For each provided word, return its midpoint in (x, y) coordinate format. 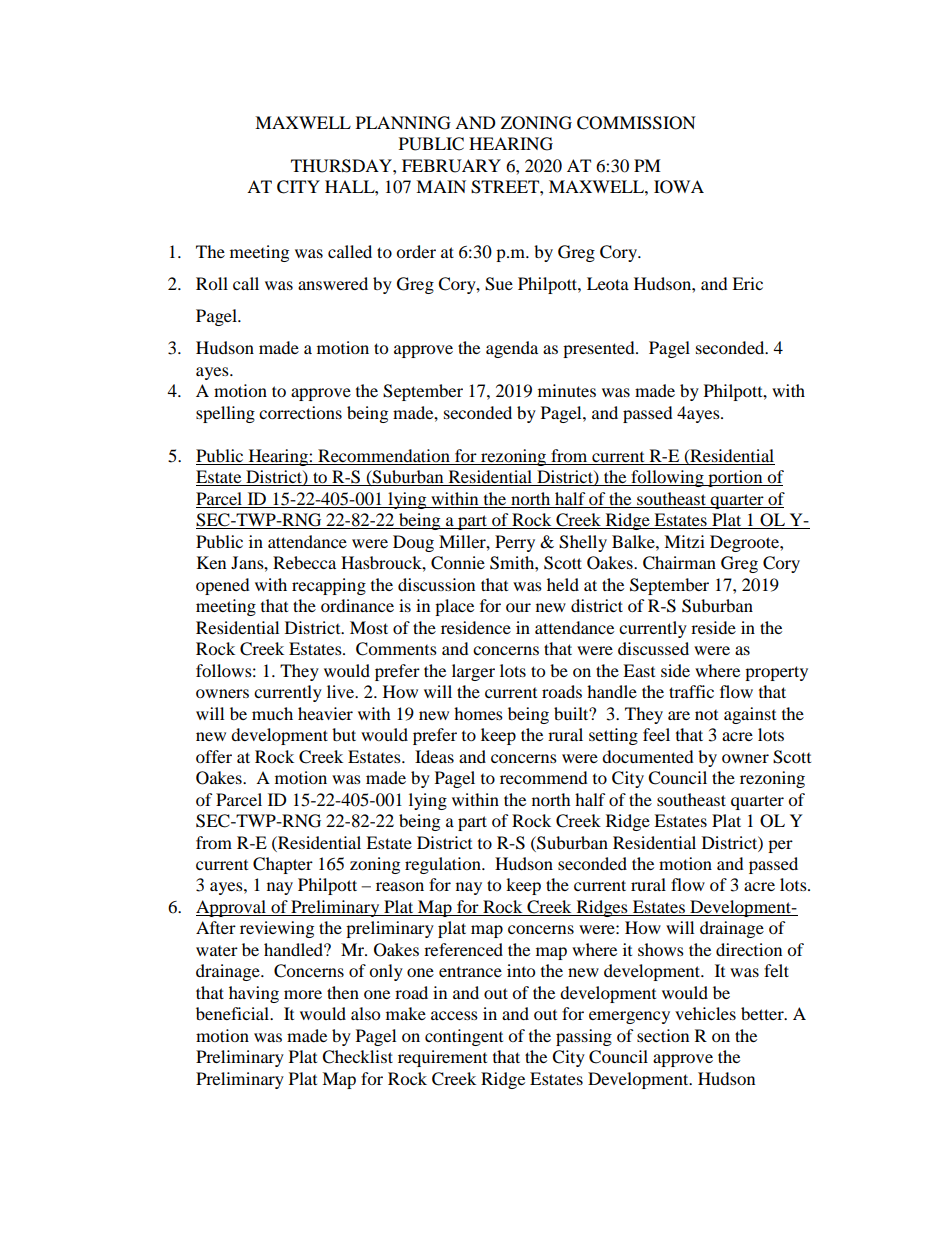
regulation (444, 865)
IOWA (679, 187)
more (303, 994)
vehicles (705, 1013)
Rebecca (304, 562)
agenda (512, 349)
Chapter (283, 865)
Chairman (679, 563)
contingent (464, 1037)
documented (648, 756)
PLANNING (403, 123)
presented (600, 349)
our (518, 607)
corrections (300, 412)
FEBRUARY (451, 166)
